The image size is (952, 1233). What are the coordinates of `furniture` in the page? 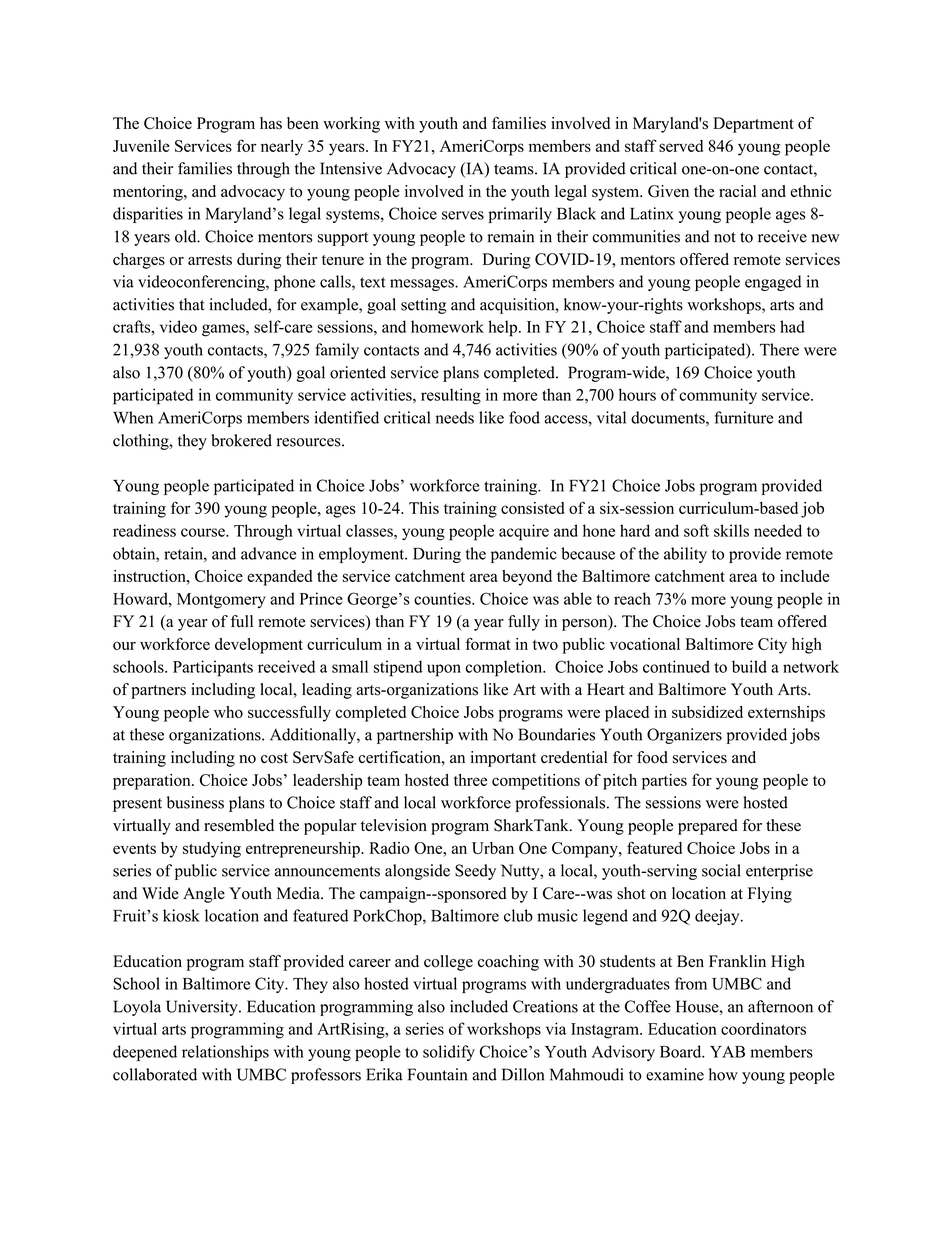 It's located at (743, 417).
